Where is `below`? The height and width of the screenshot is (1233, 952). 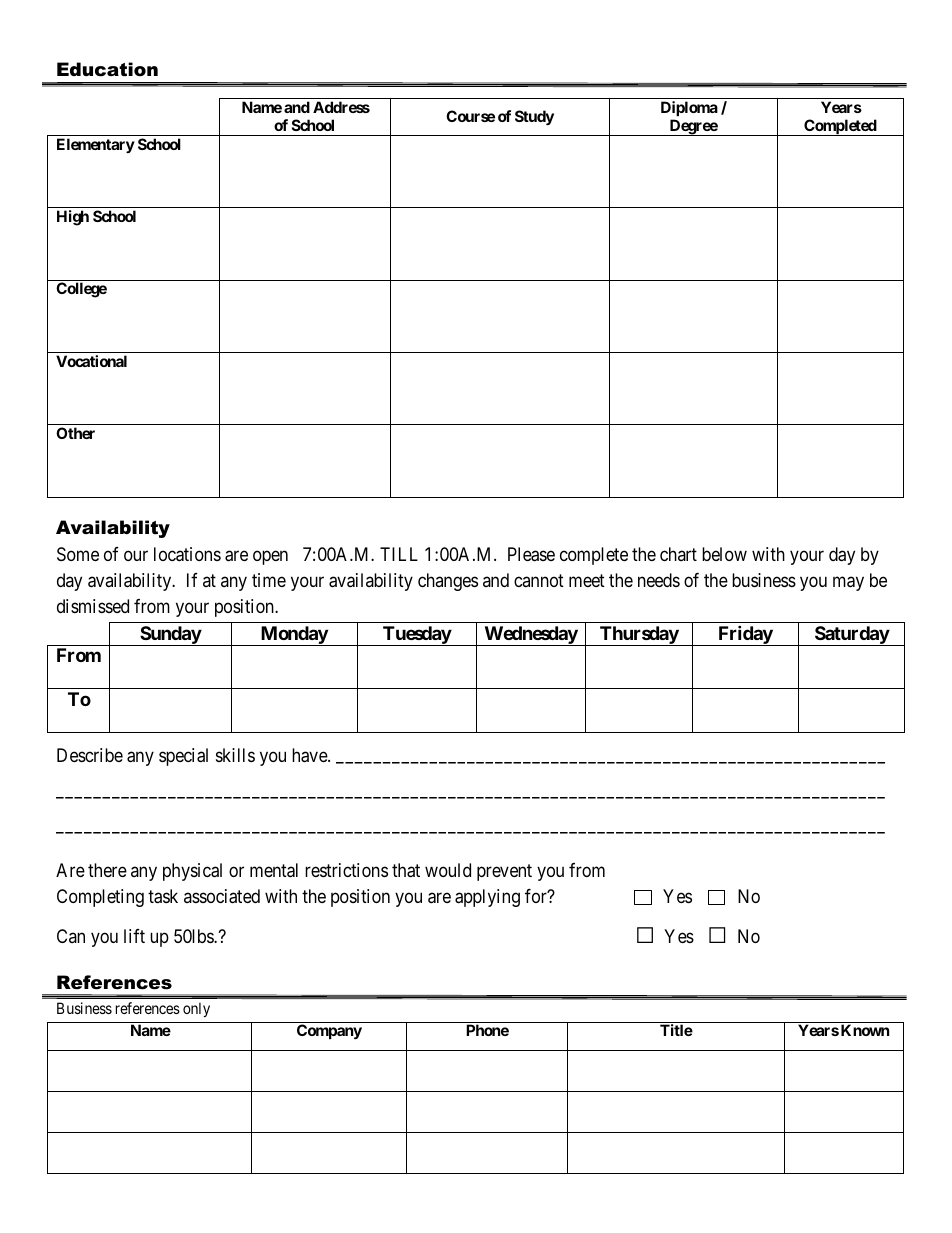 below is located at coordinates (724, 554).
